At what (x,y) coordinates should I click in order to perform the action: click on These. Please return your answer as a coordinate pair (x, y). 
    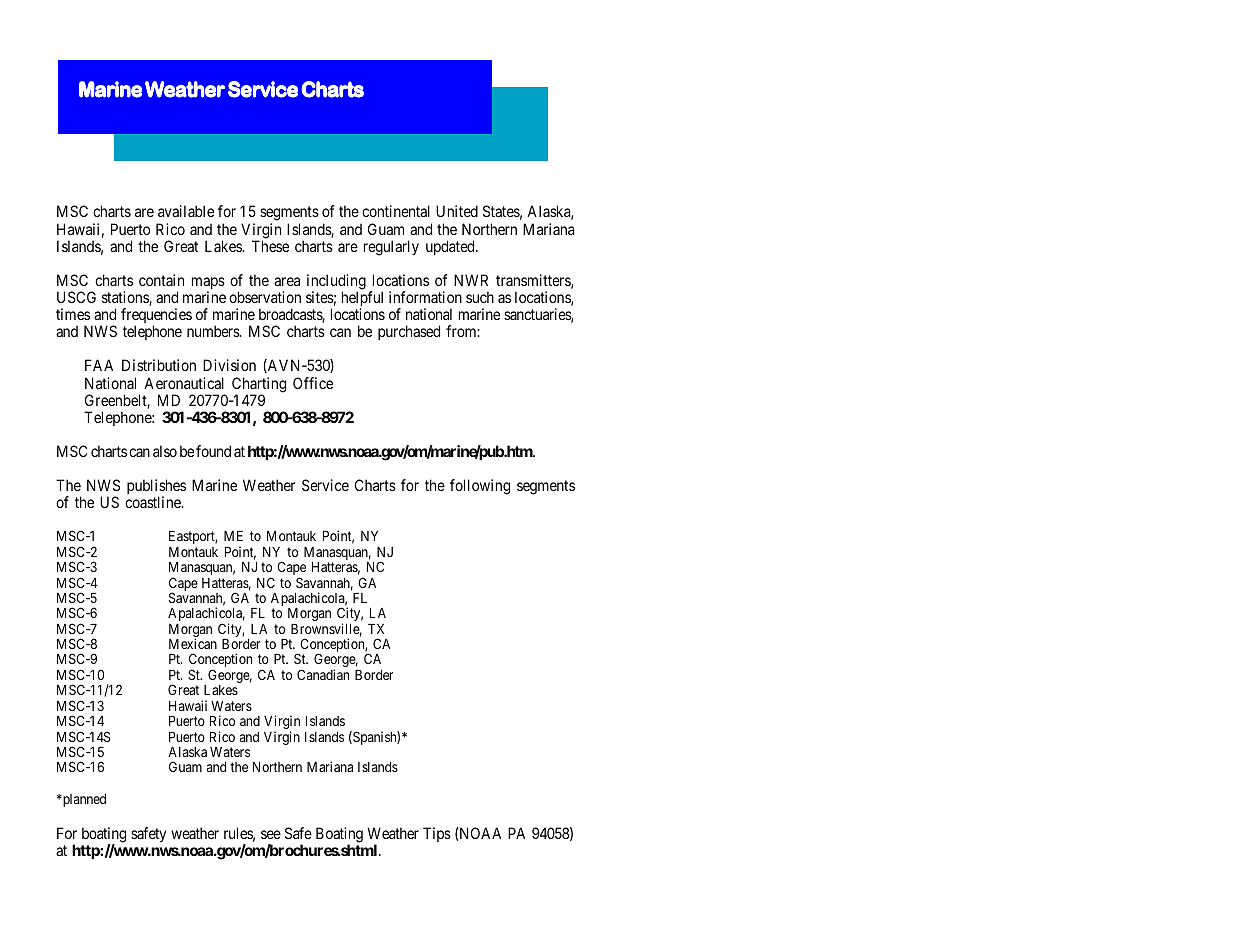
    Looking at the image, I should click on (270, 246).
